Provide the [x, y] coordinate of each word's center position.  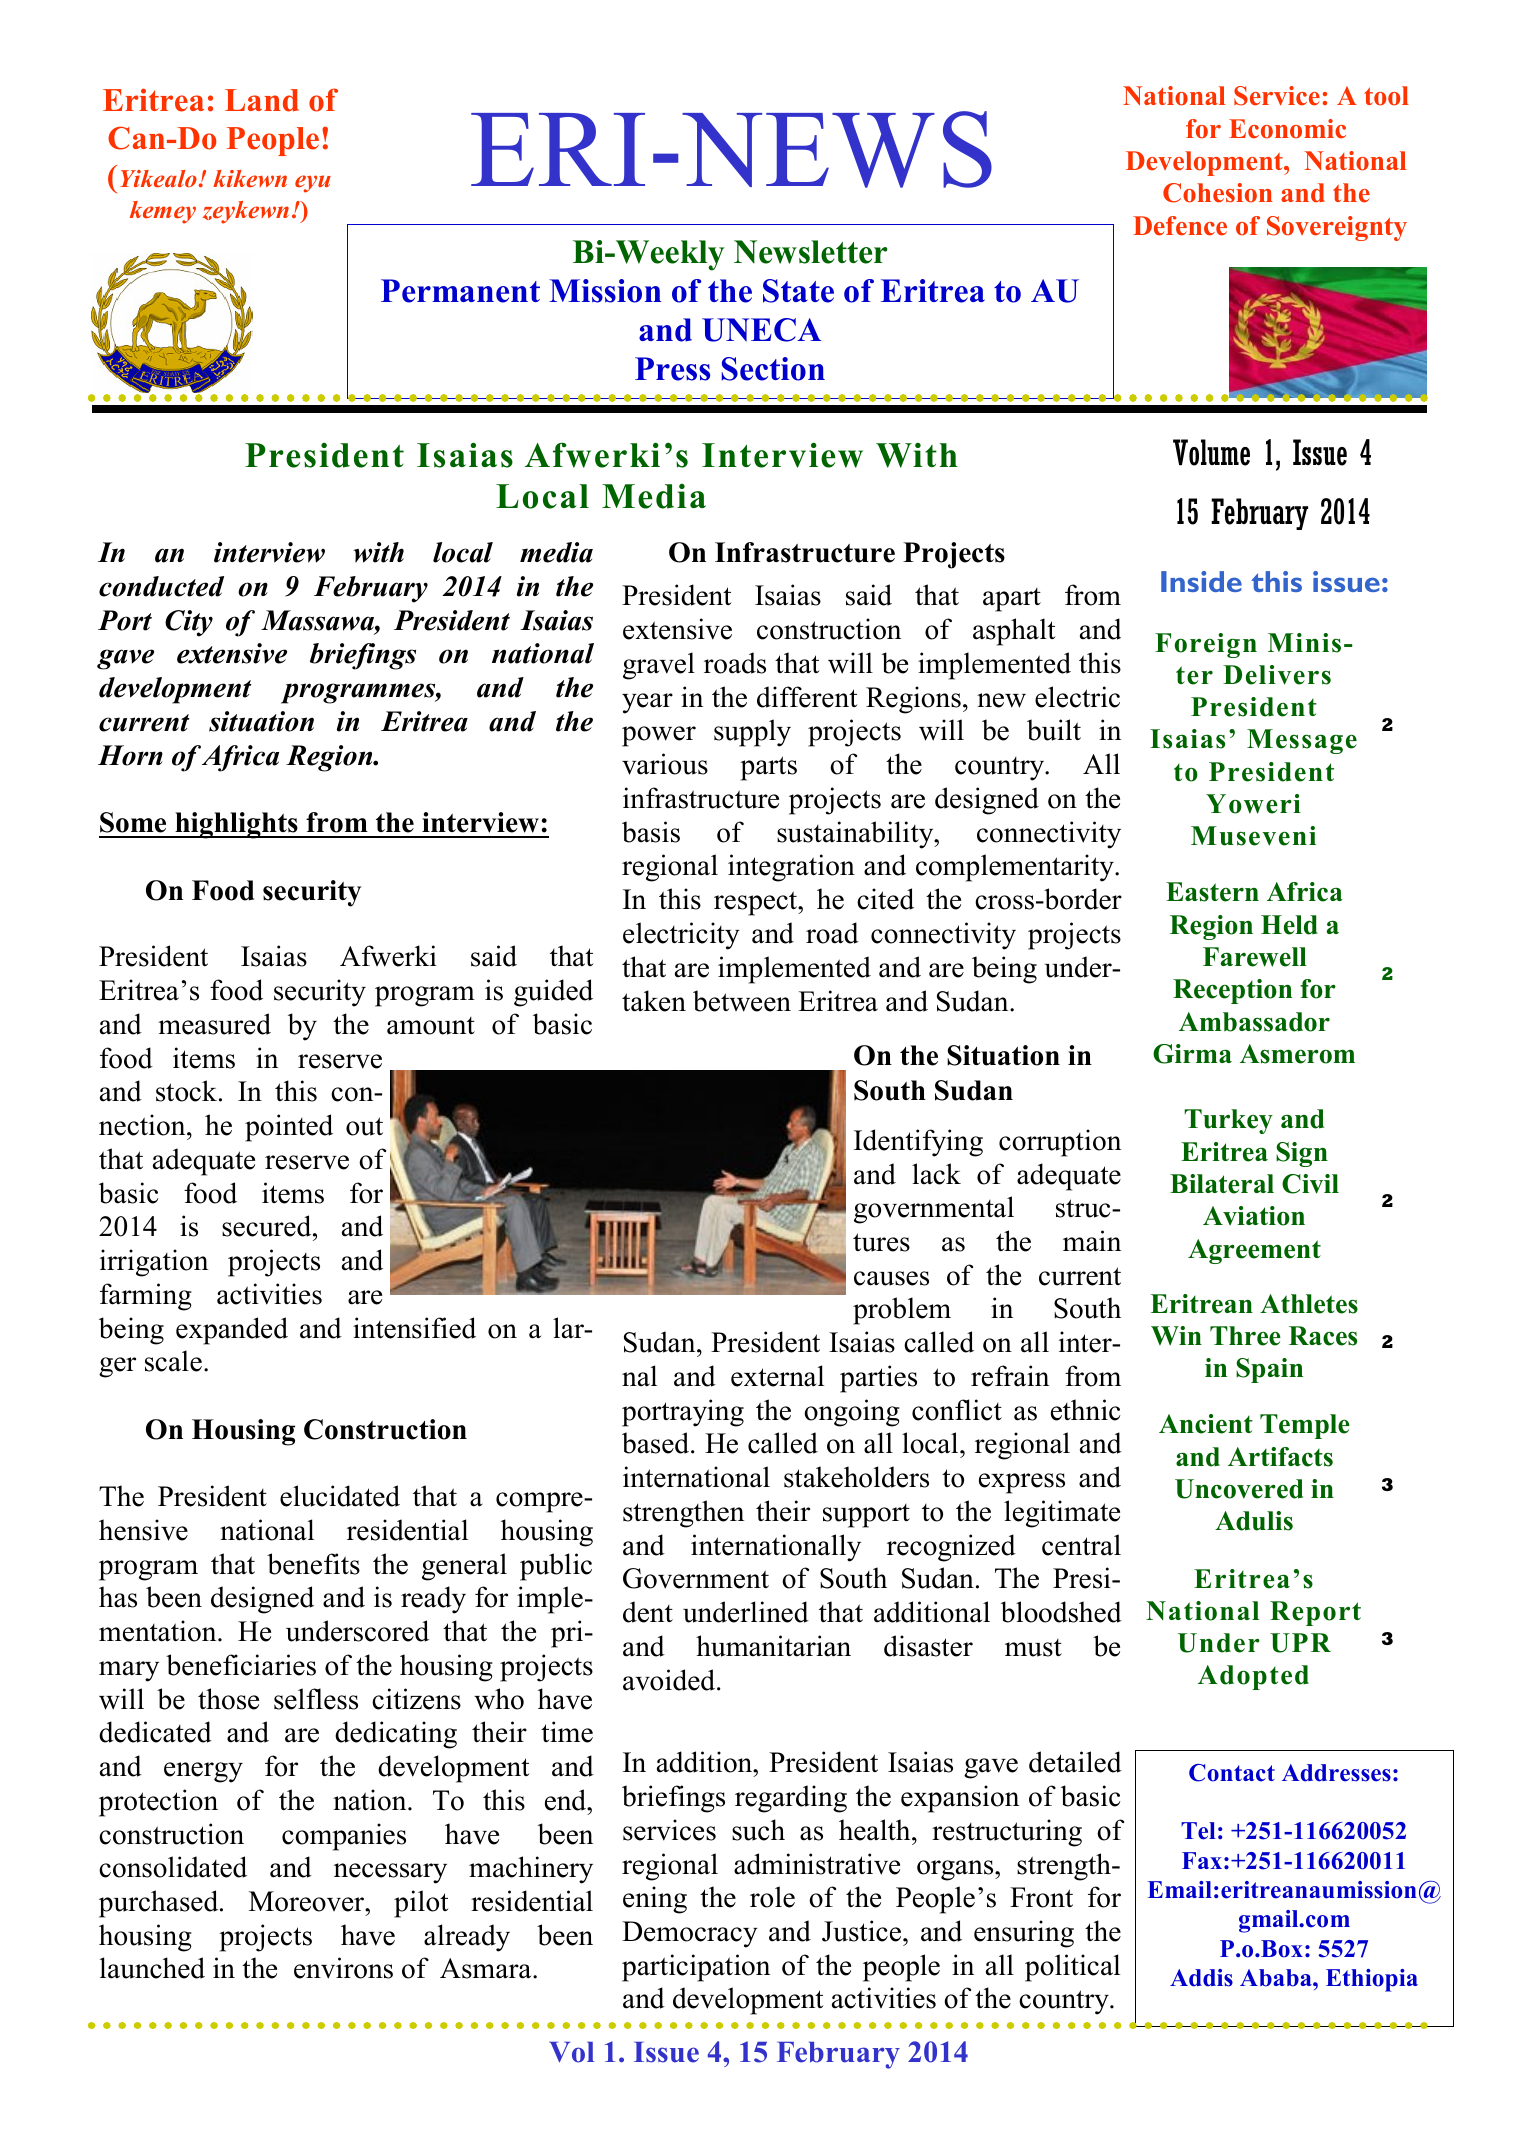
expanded [232, 1331]
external [777, 1376]
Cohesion [1218, 193]
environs [343, 1968]
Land [262, 100]
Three [1245, 1336]
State [798, 291]
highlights [236, 825]
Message [1302, 741]
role [772, 1897]
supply [752, 733]
